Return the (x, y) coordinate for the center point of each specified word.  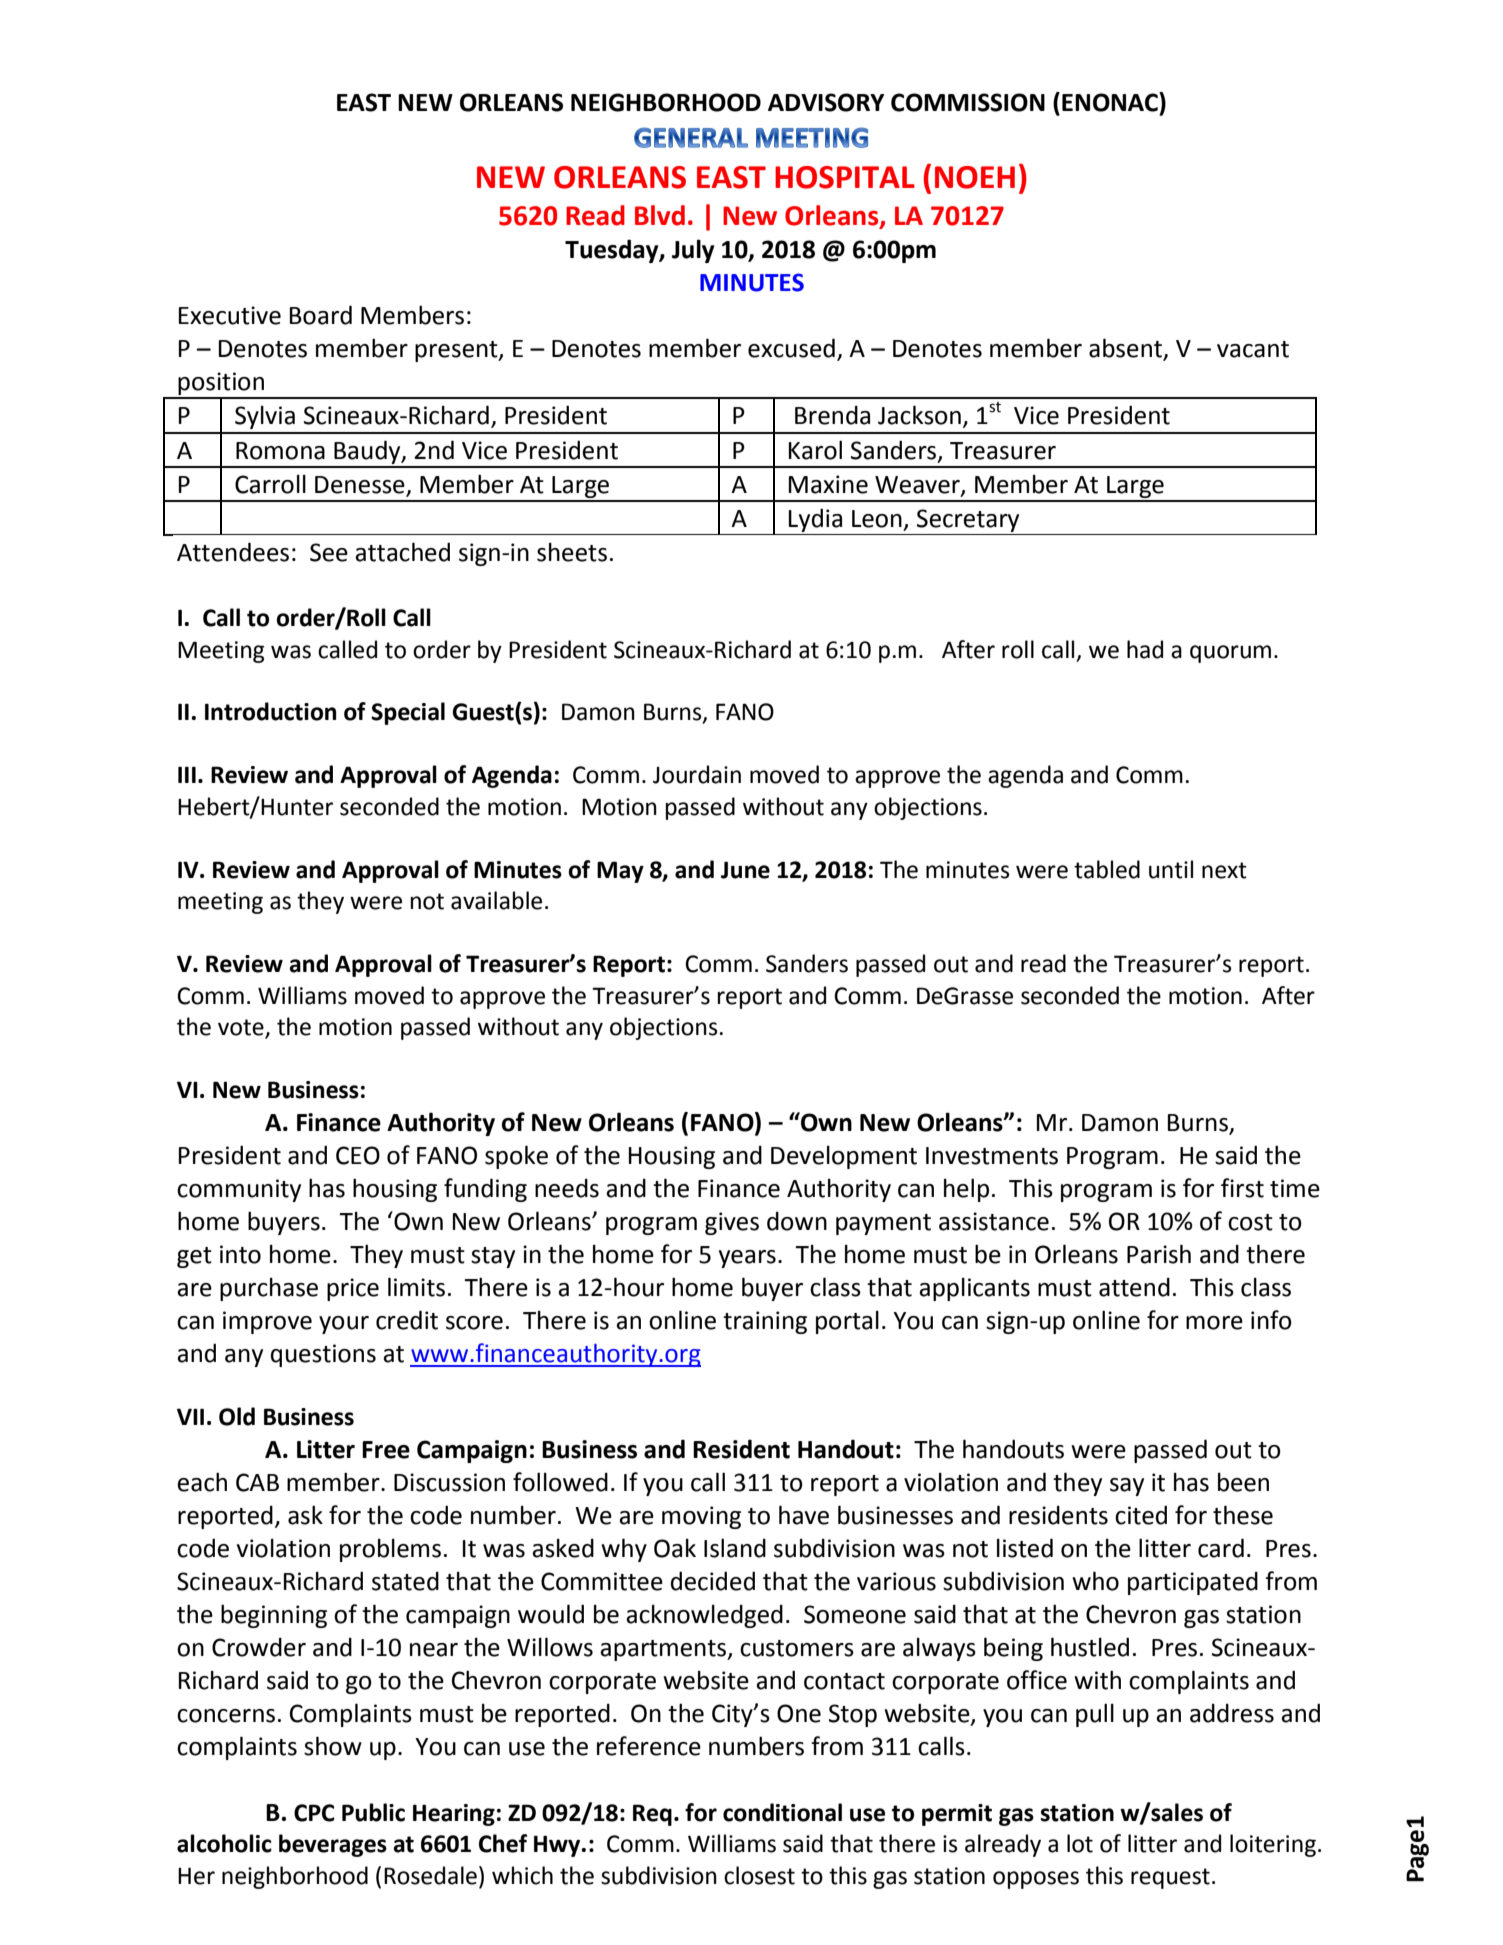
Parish (1159, 1254)
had (1145, 649)
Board (321, 315)
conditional (782, 1812)
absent (1127, 349)
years (747, 1259)
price (353, 1289)
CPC (314, 1813)
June (745, 870)
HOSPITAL (845, 177)
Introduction (270, 711)
